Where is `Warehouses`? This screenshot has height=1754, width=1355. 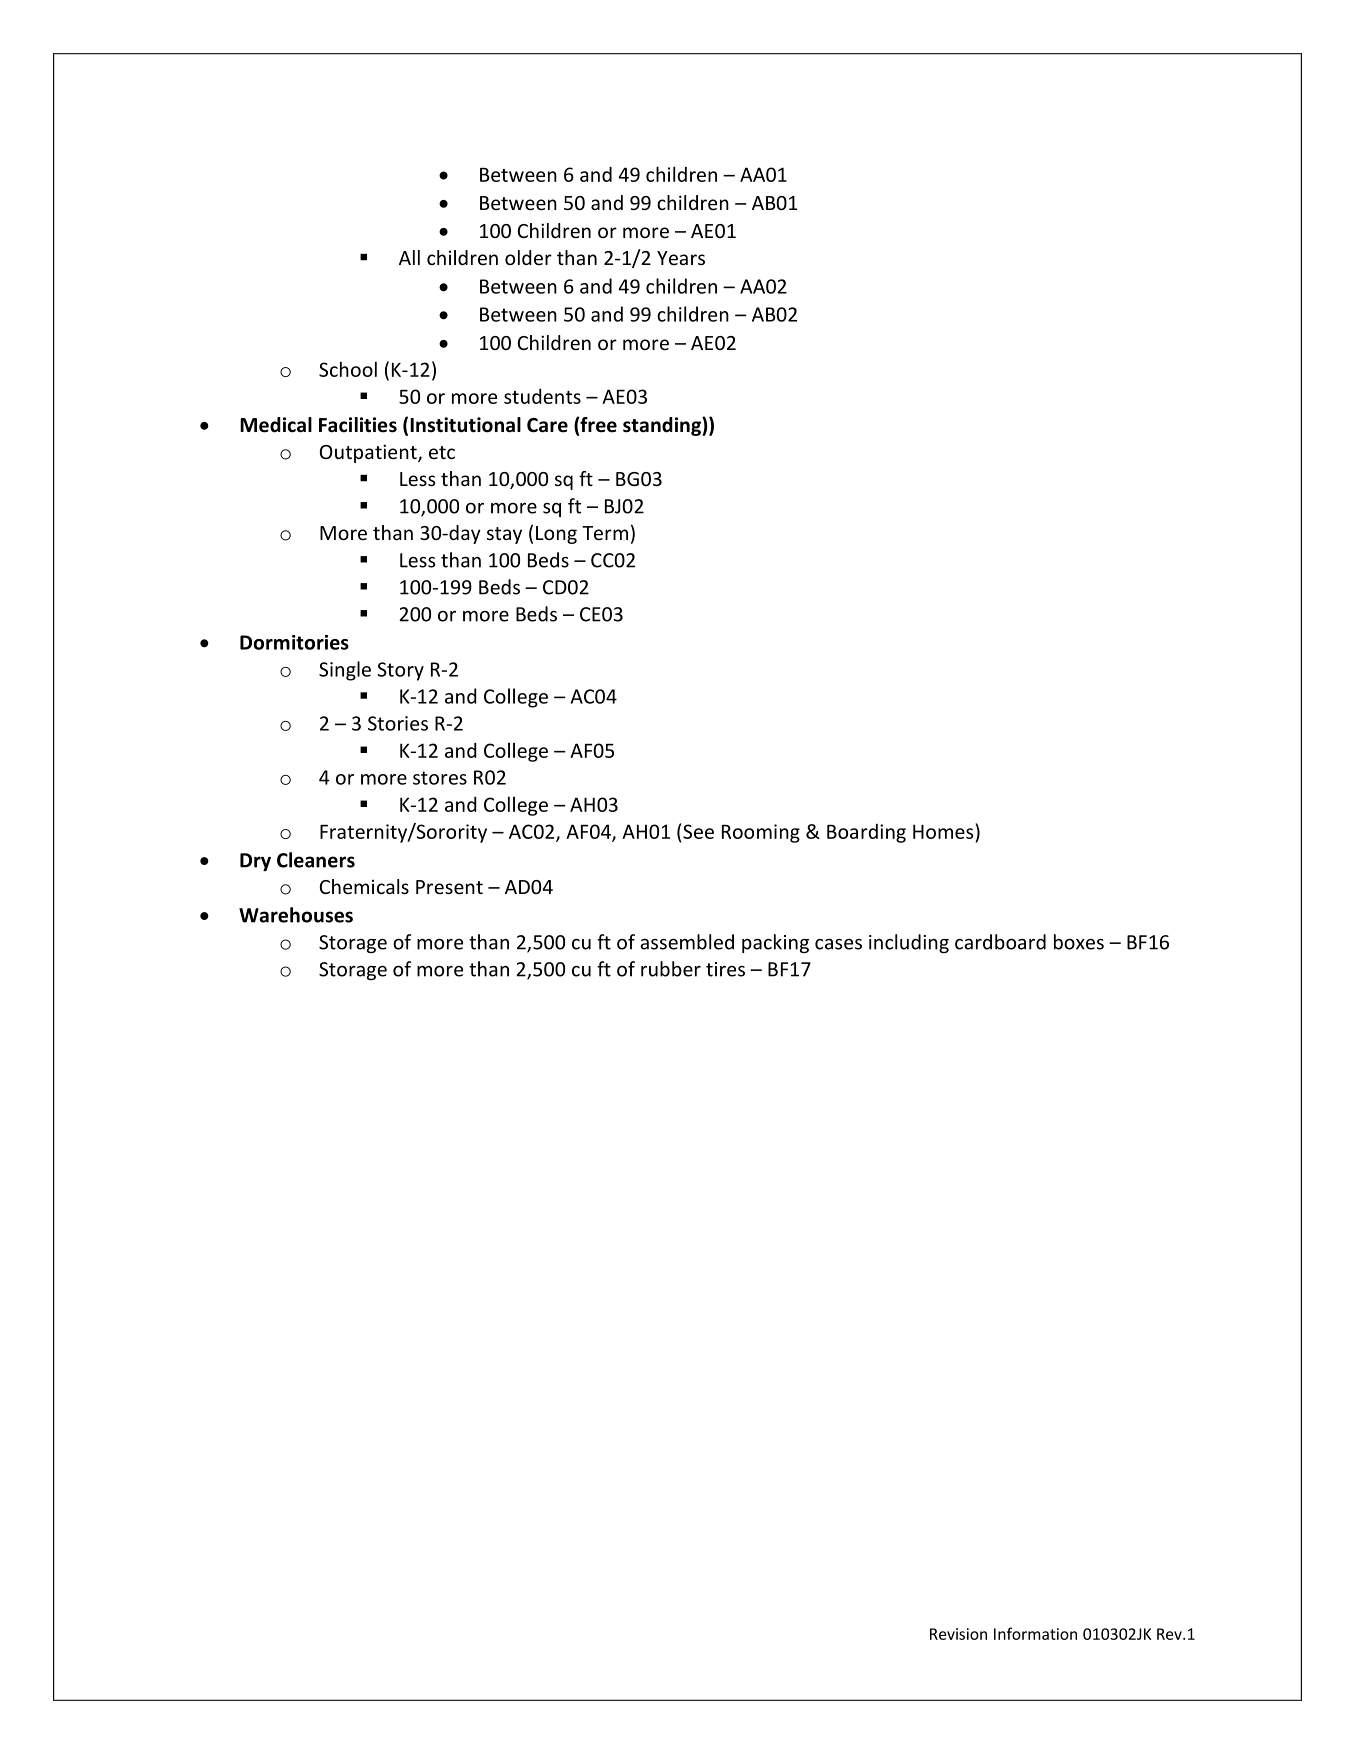
Warehouses is located at coordinates (296, 915).
